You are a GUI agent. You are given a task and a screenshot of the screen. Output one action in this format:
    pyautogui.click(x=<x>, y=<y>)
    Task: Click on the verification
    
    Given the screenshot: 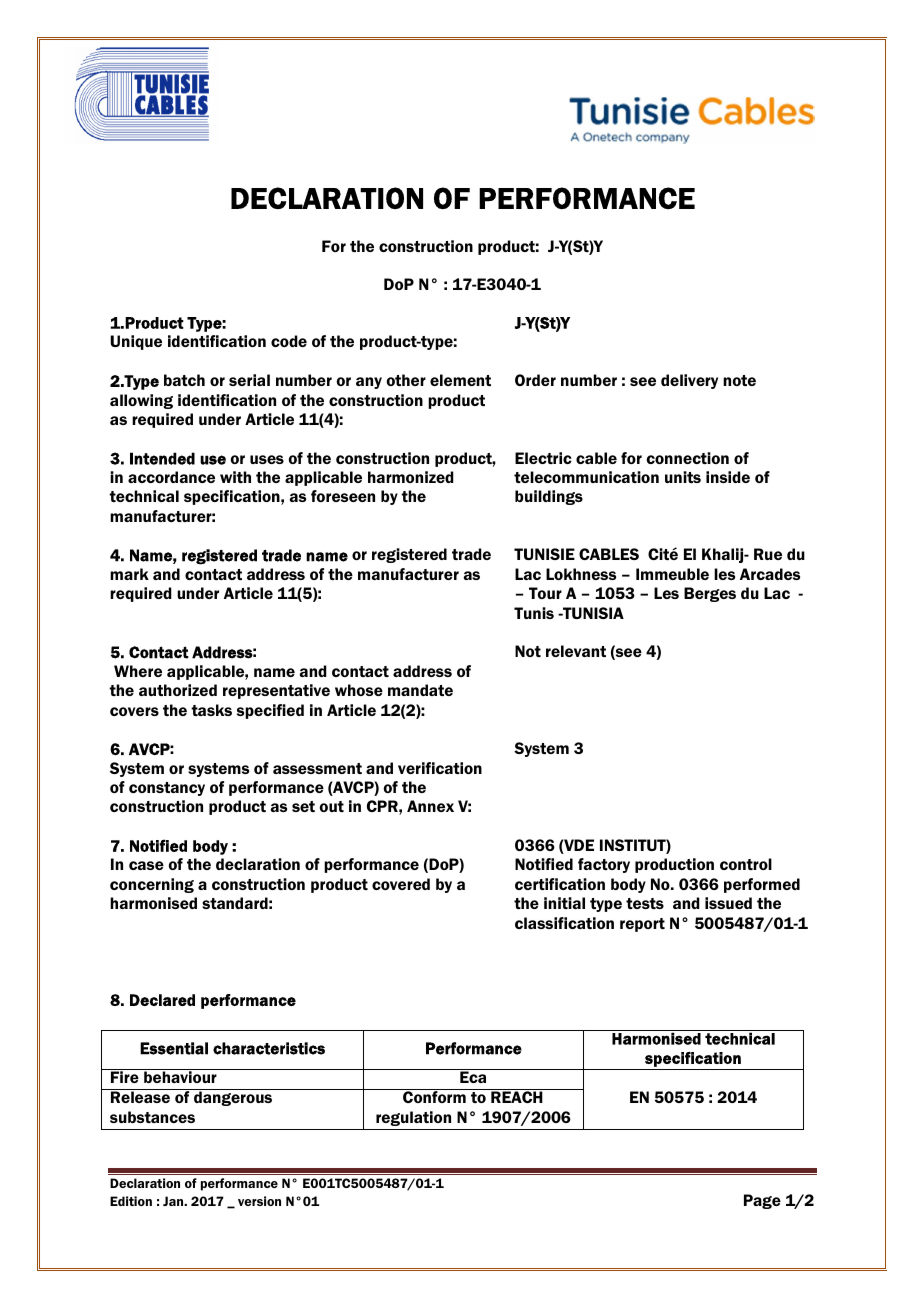 What is the action you would take?
    pyautogui.click(x=440, y=768)
